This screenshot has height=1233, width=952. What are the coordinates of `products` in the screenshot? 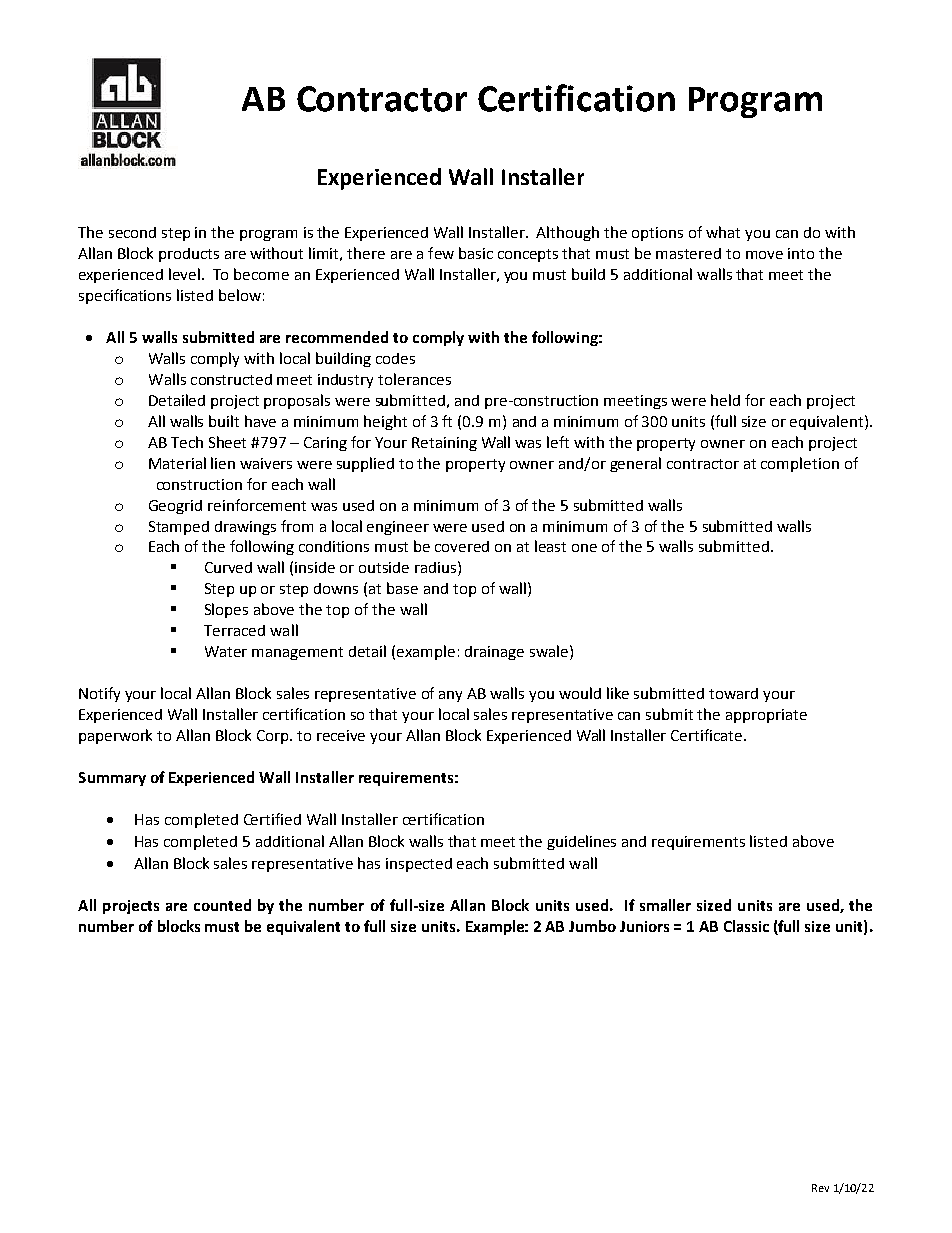 It's located at (189, 255).
